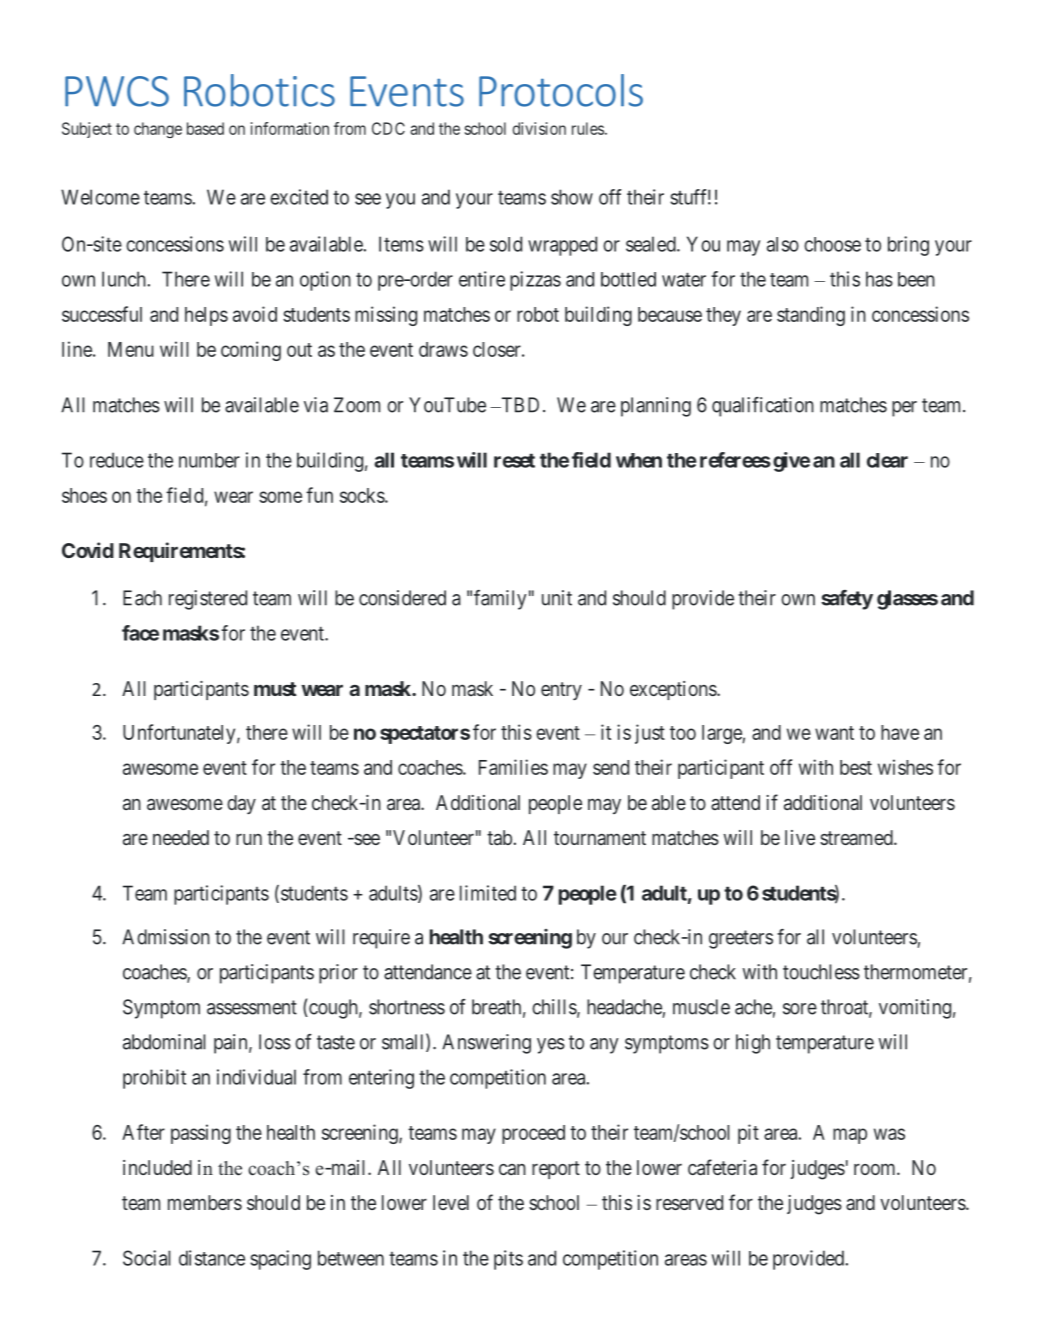 This screenshot has height=1342, width=1037. Describe the element at coordinates (763, 407) in the screenshot. I see `qualification` at that location.
